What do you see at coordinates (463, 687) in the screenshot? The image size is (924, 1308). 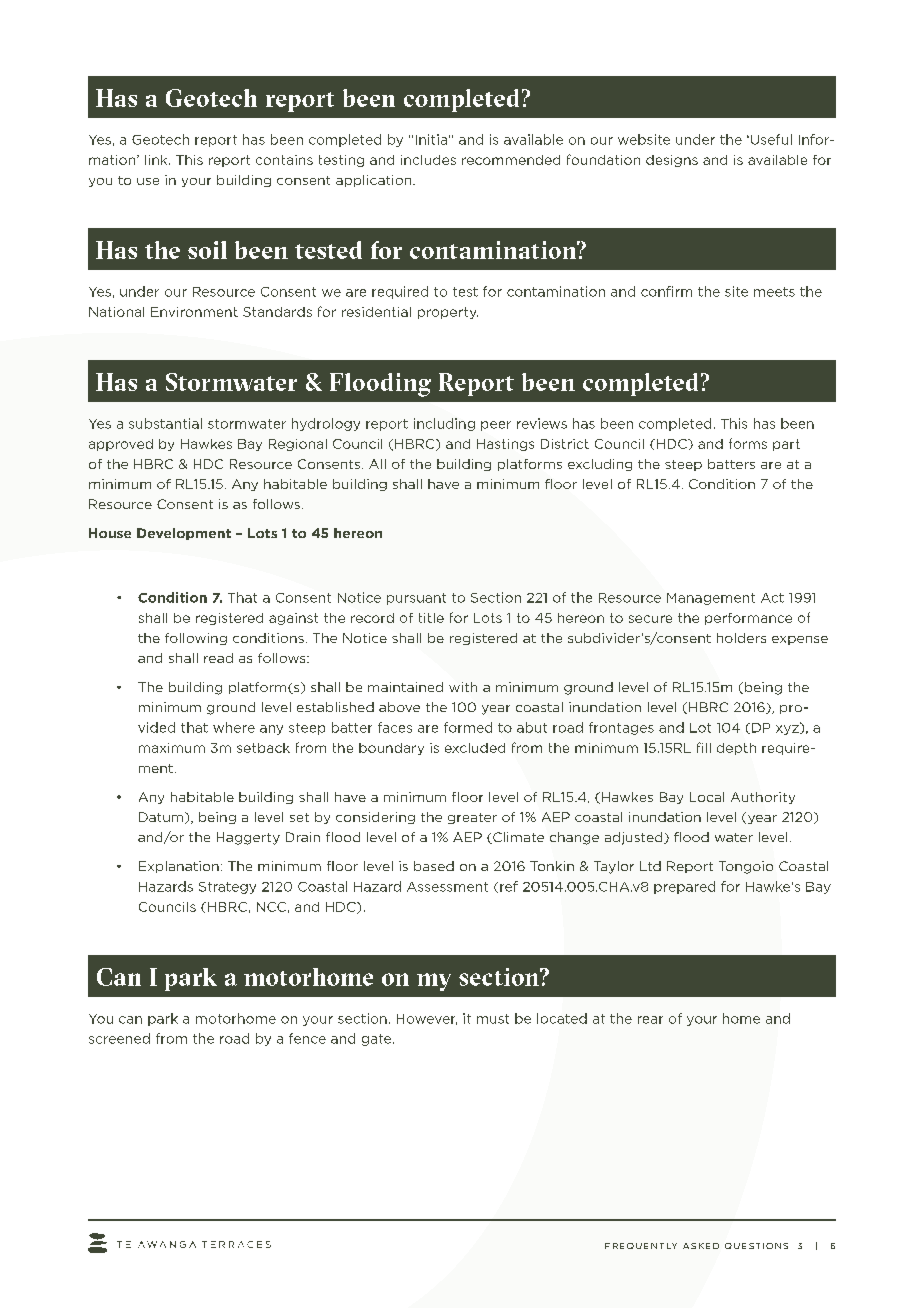 I see `with` at bounding box center [463, 687].
